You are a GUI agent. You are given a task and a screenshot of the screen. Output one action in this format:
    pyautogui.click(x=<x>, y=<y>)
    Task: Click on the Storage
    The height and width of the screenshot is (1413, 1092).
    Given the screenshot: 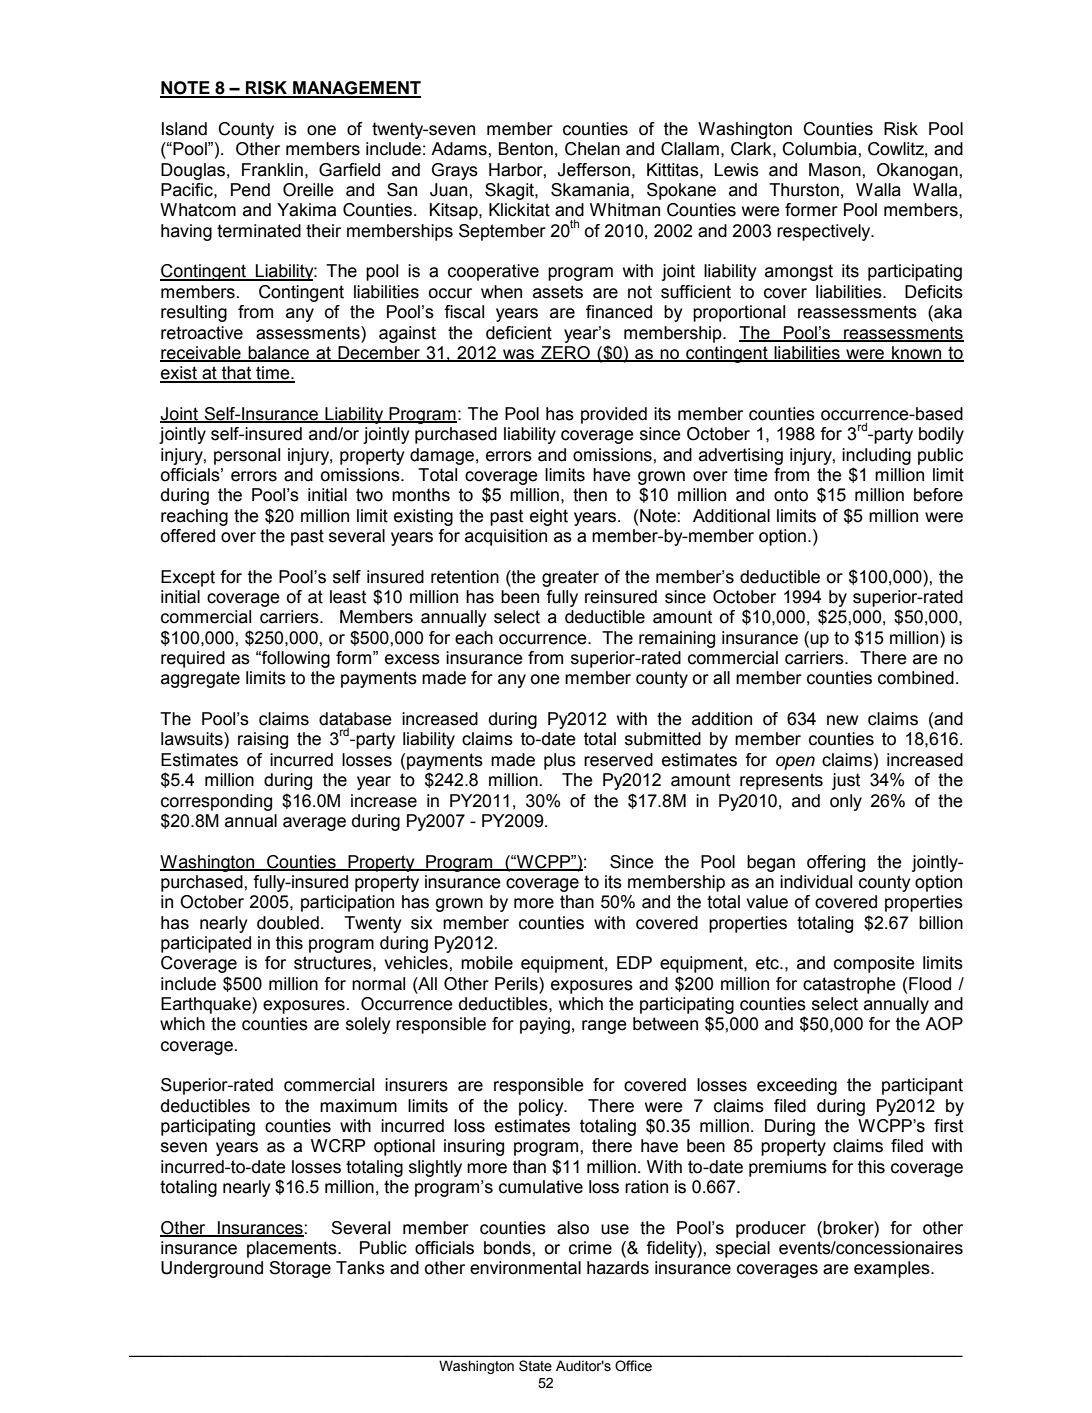 What is the action you would take?
    pyautogui.click(x=300, y=1269)
